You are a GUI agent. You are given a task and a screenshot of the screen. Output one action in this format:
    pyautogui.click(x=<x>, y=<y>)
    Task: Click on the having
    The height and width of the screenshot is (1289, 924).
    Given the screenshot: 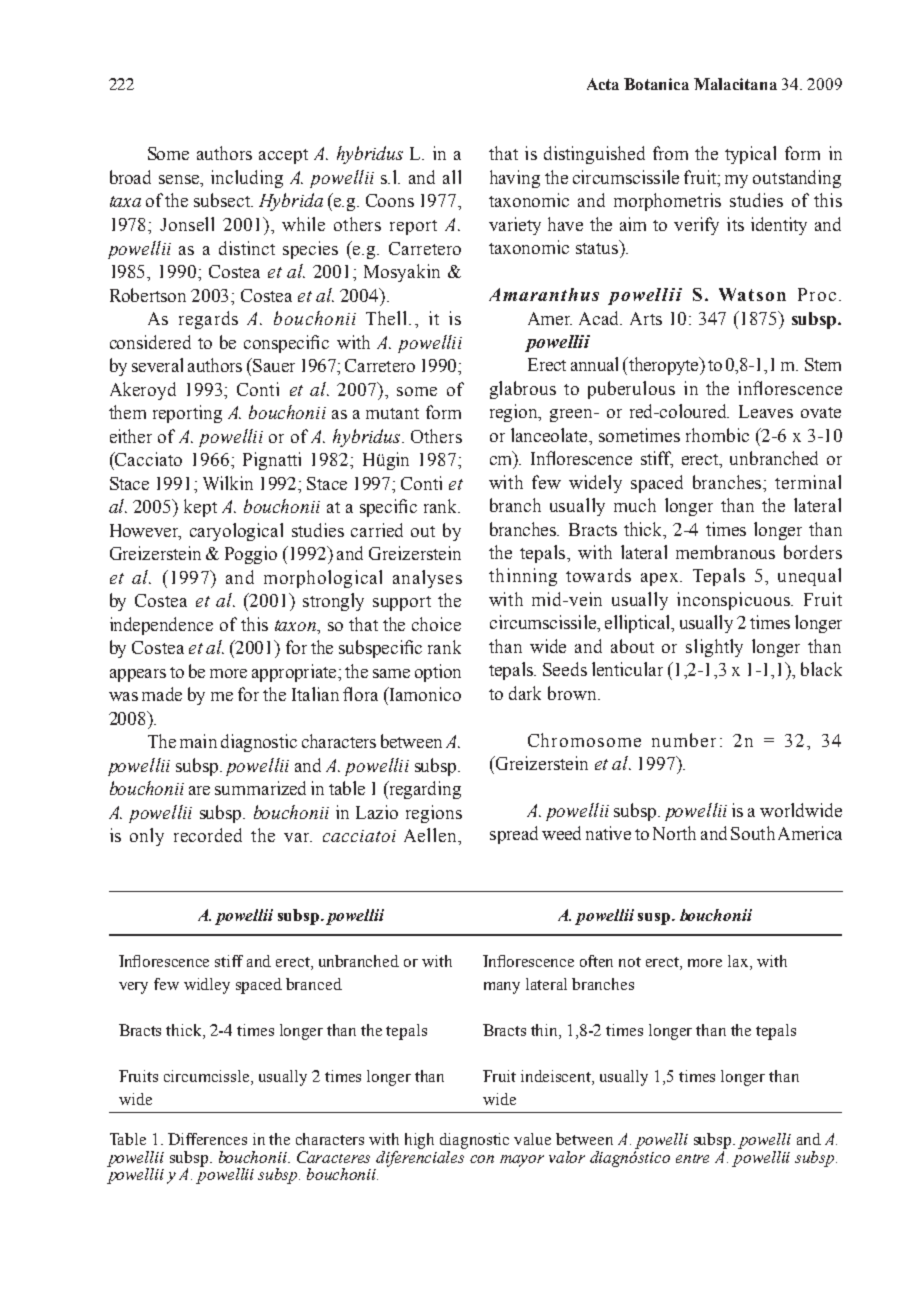 What is the action you would take?
    pyautogui.click(x=515, y=179)
